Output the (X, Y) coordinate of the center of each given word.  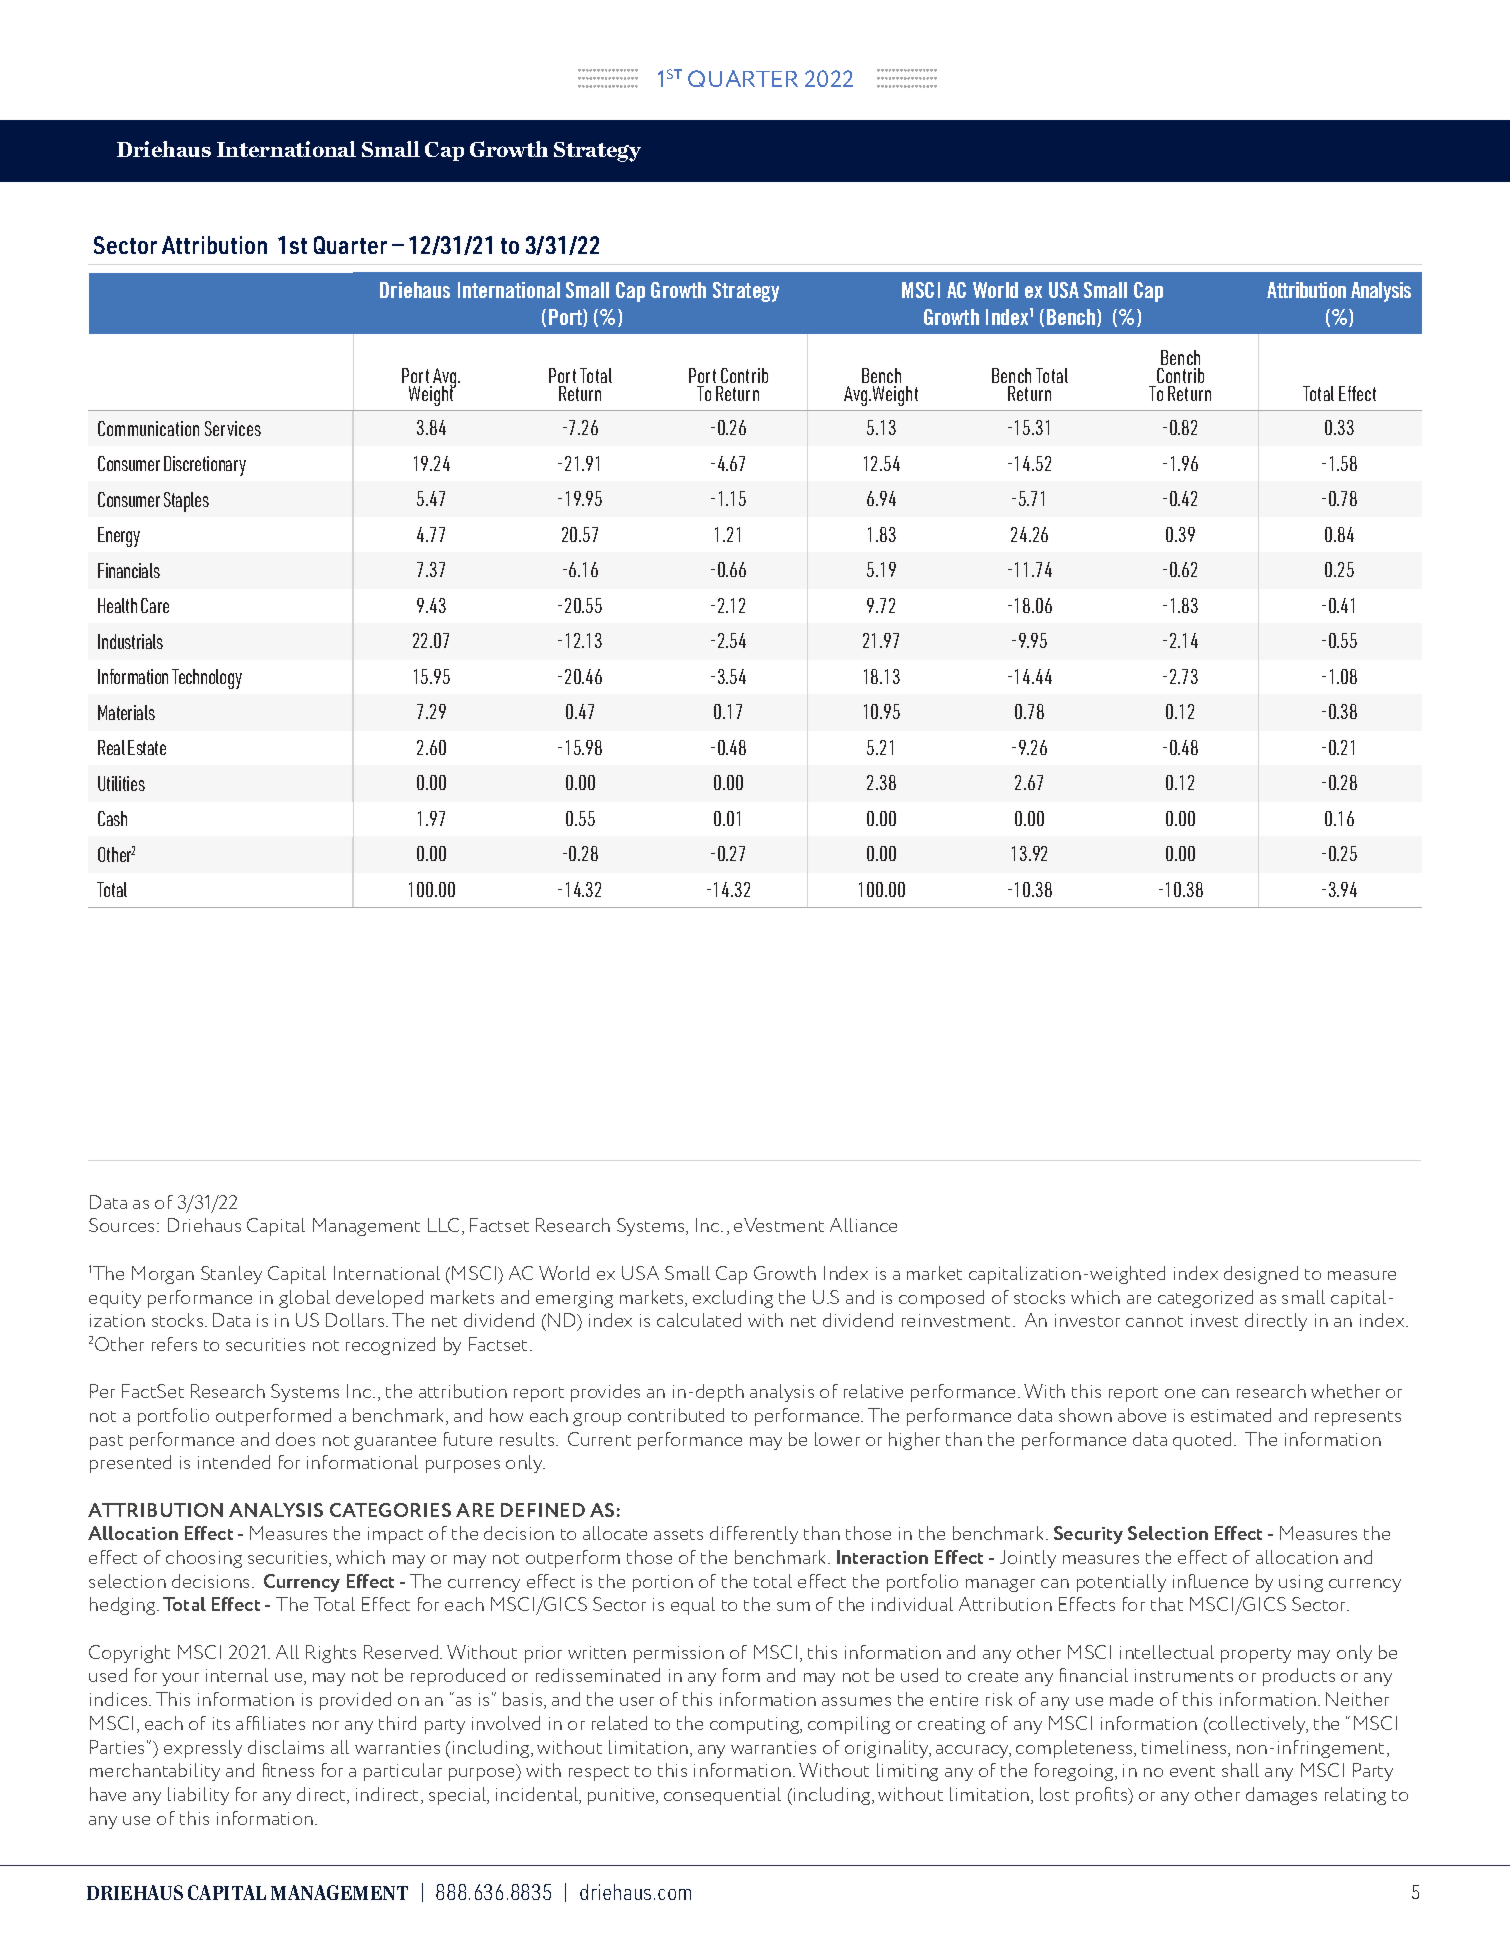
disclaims (286, 1747)
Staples (186, 502)
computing (756, 1725)
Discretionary (205, 466)
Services (233, 428)
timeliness (1185, 1748)
